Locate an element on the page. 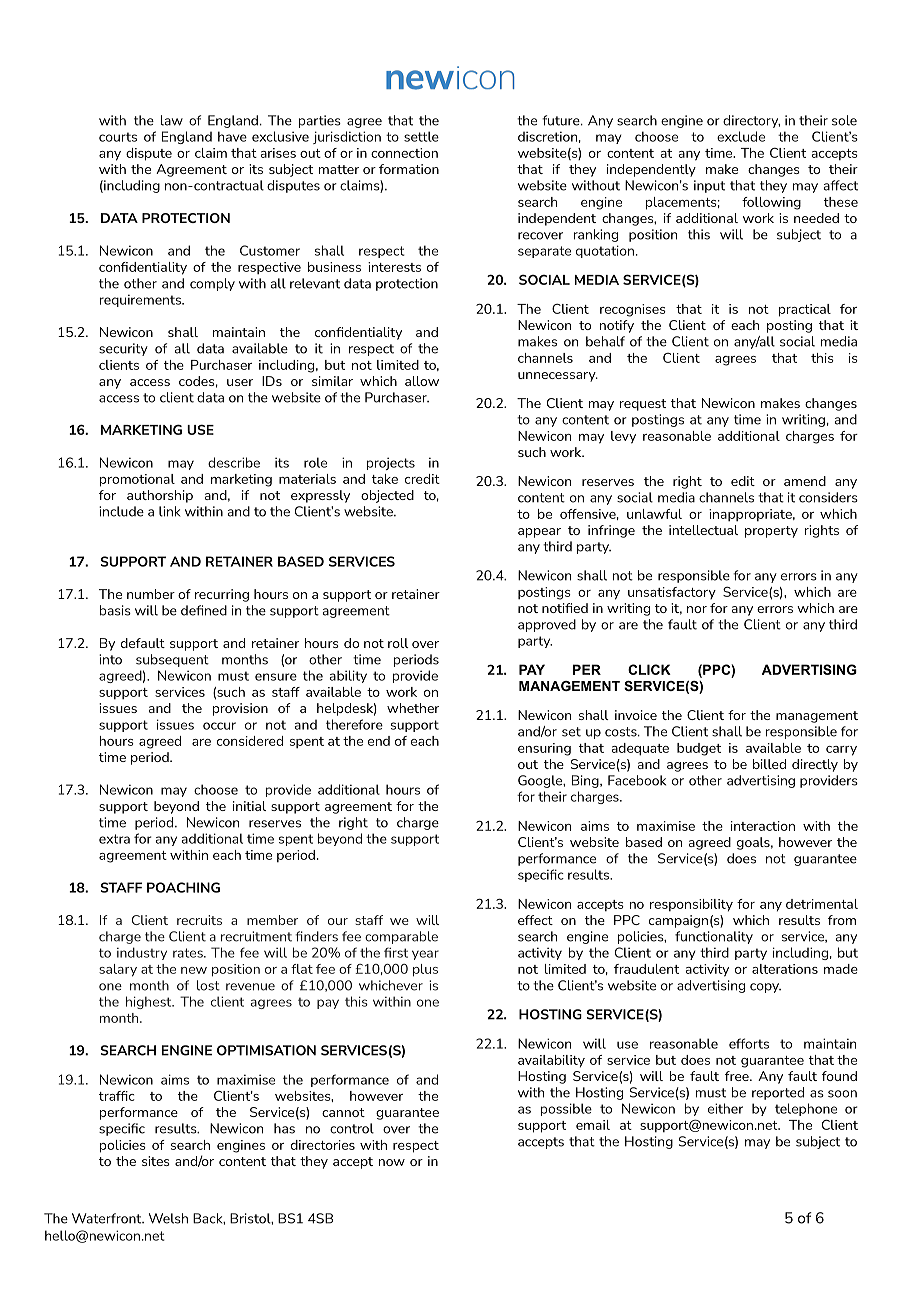 This document has width=924, height=1307. either is located at coordinates (725, 1108).
